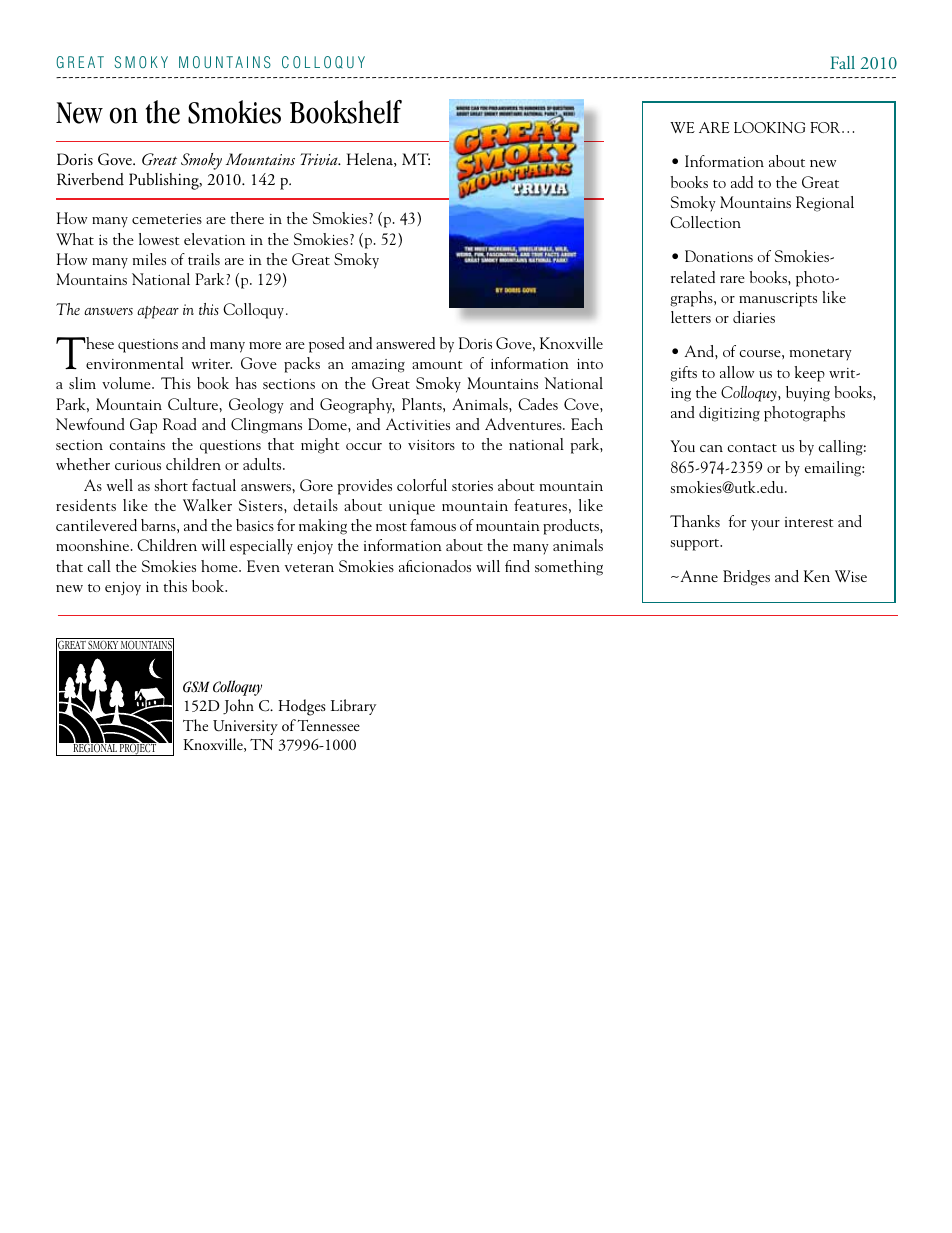 The width and height of the screenshot is (952, 1233). Describe the element at coordinates (196, 687) in the screenshot. I see `GSM` at that location.
